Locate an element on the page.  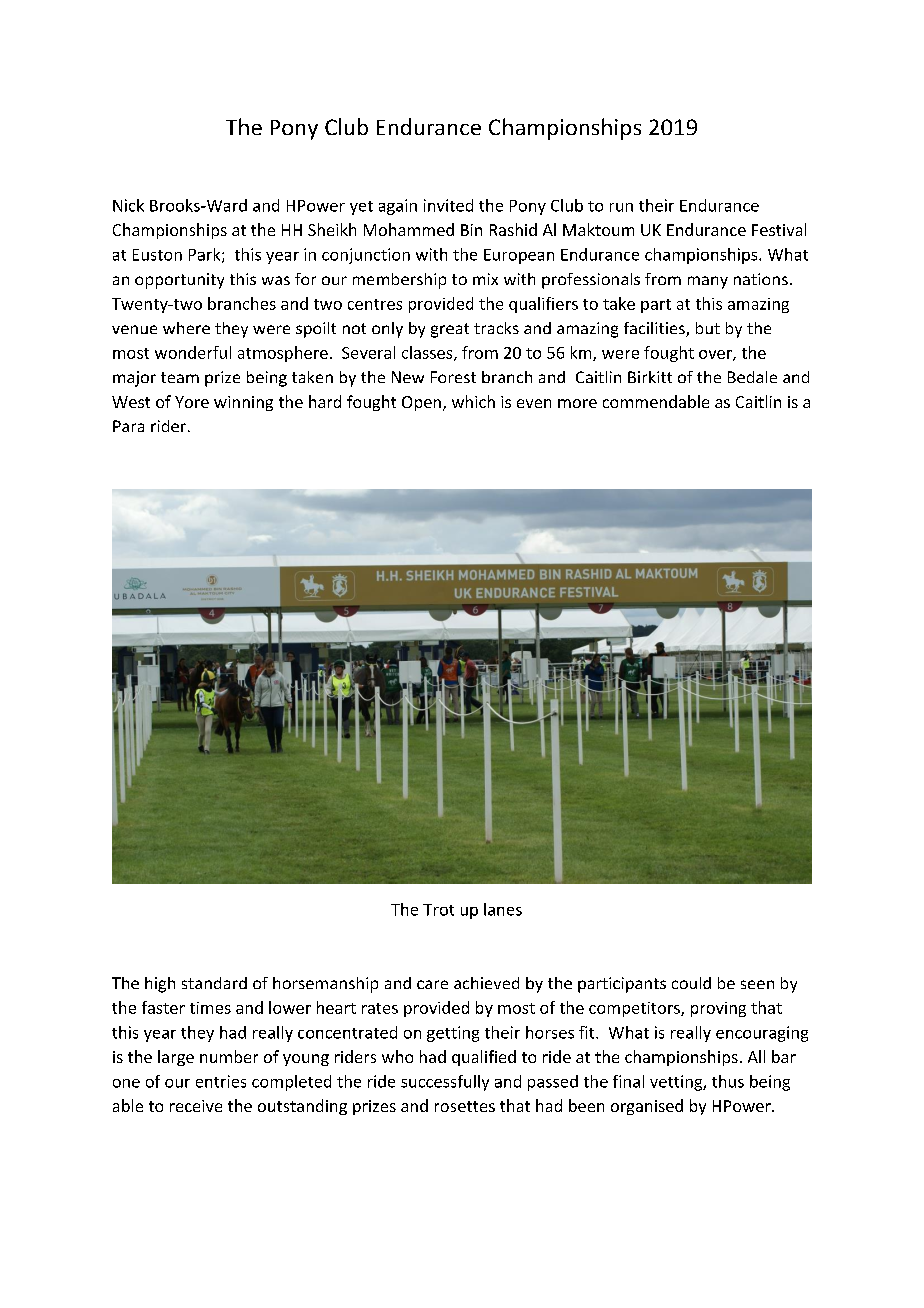
many is located at coordinates (708, 282).
